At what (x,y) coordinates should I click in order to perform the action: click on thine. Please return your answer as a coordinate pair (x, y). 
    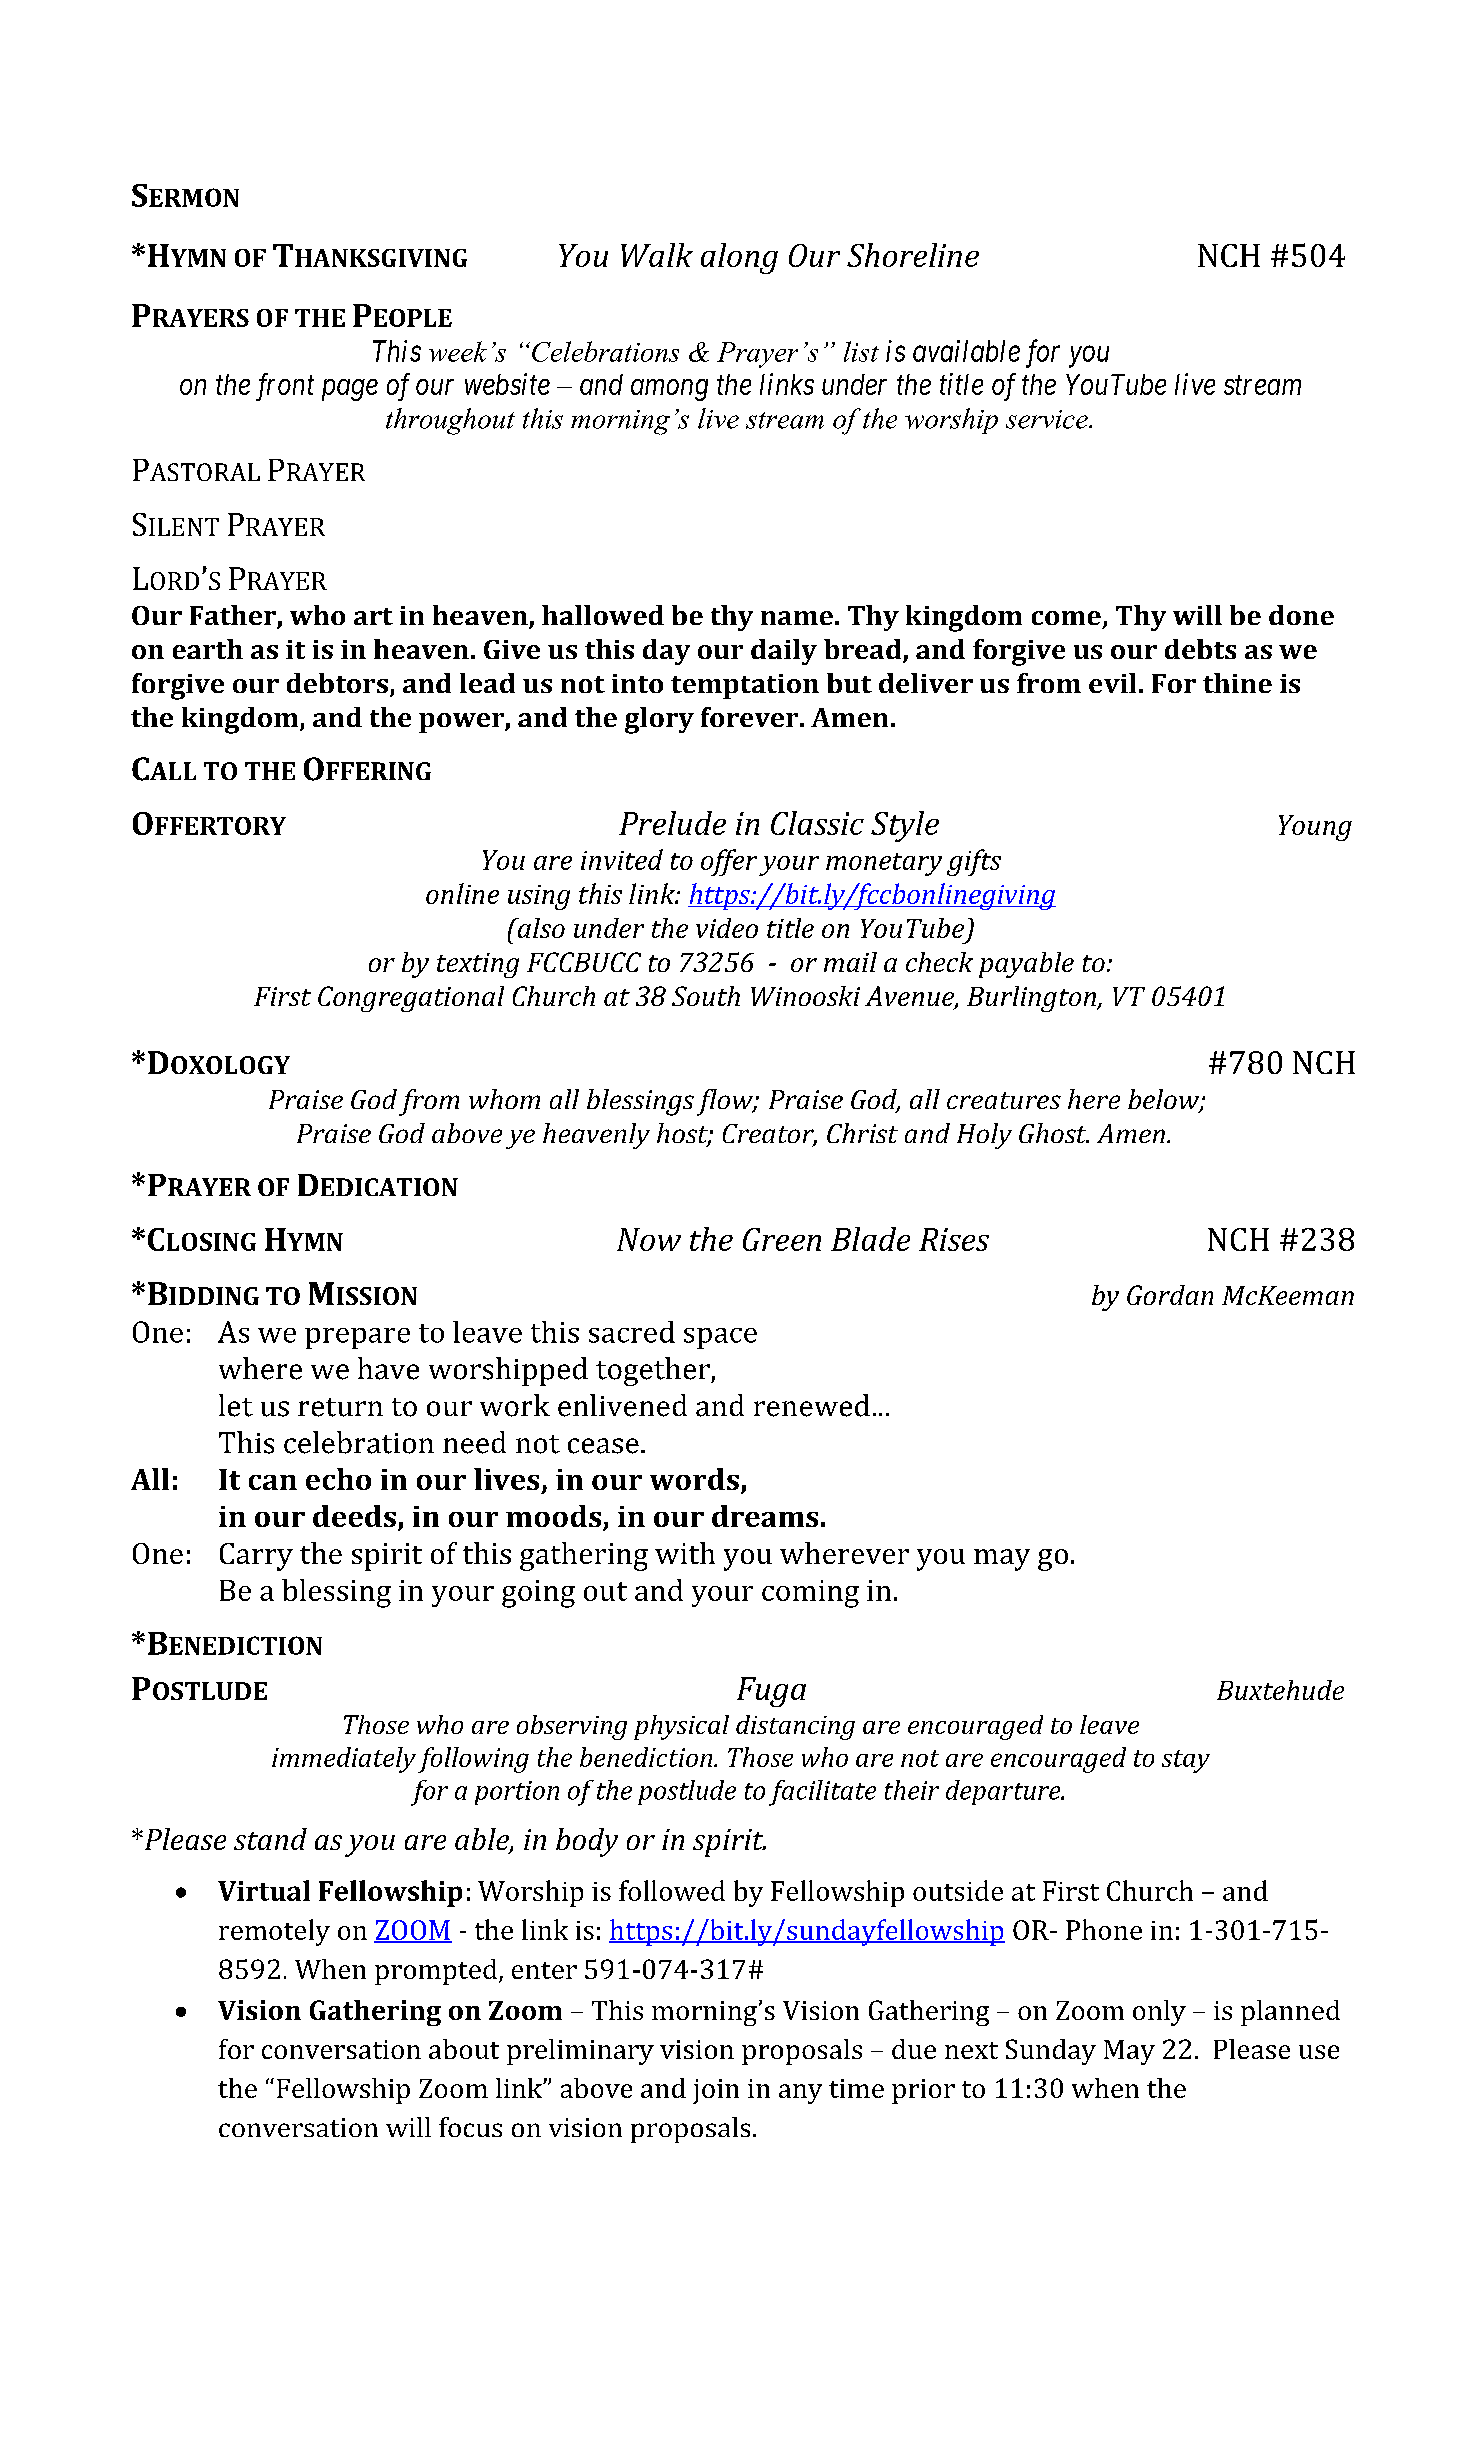
    Looking at the image, I should click on (1237, 683).
